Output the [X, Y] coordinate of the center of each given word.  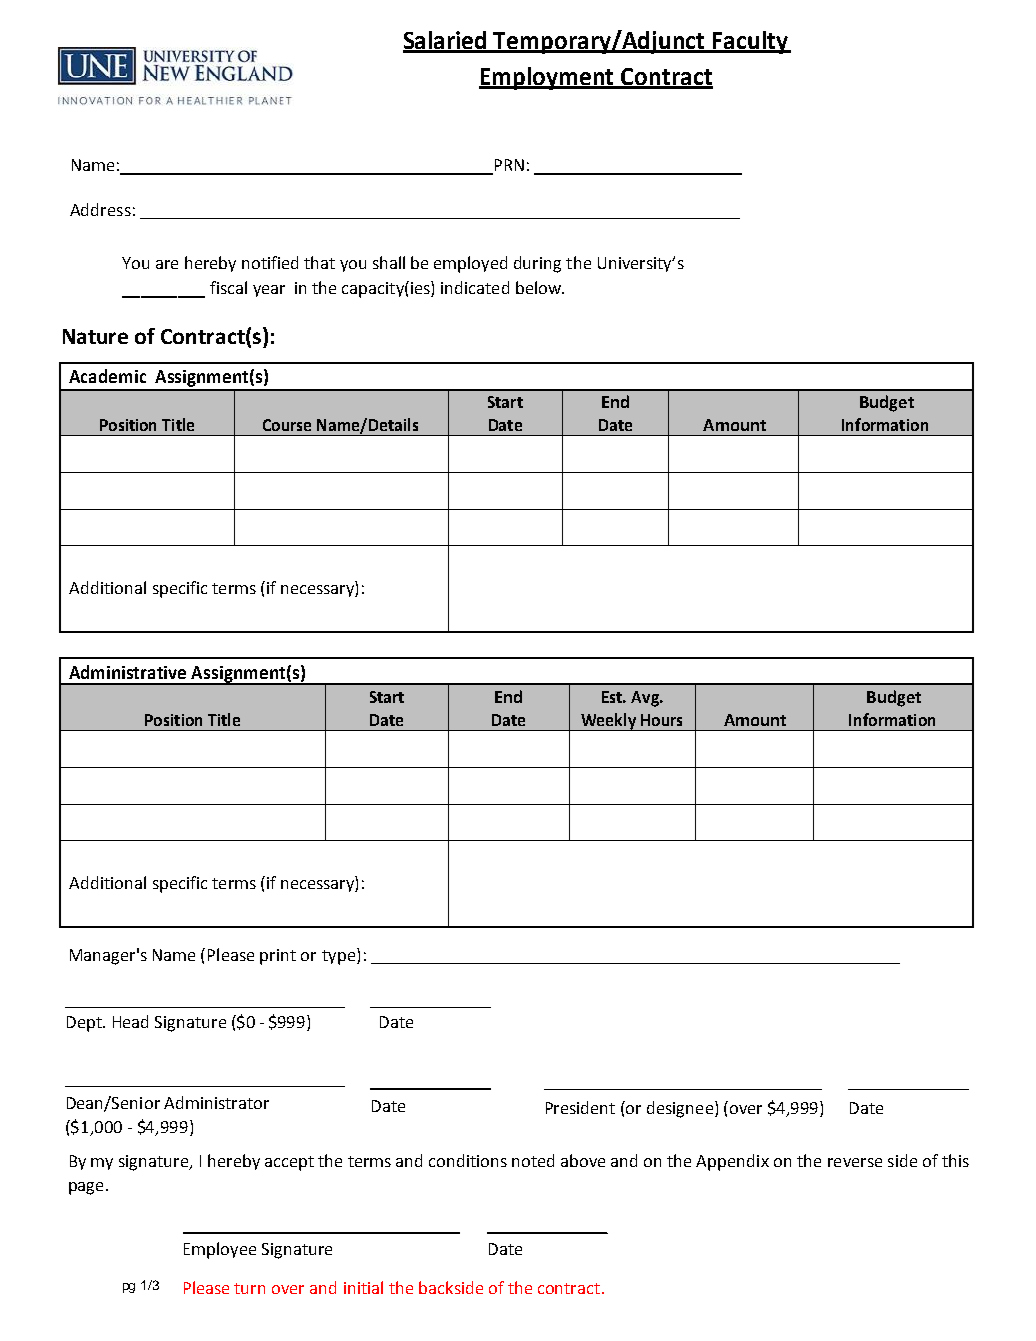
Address [100, 209]
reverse [855, 1162]
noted [533, 1160]
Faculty [750, 42]
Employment [548, 78]
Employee [220, 1250]
